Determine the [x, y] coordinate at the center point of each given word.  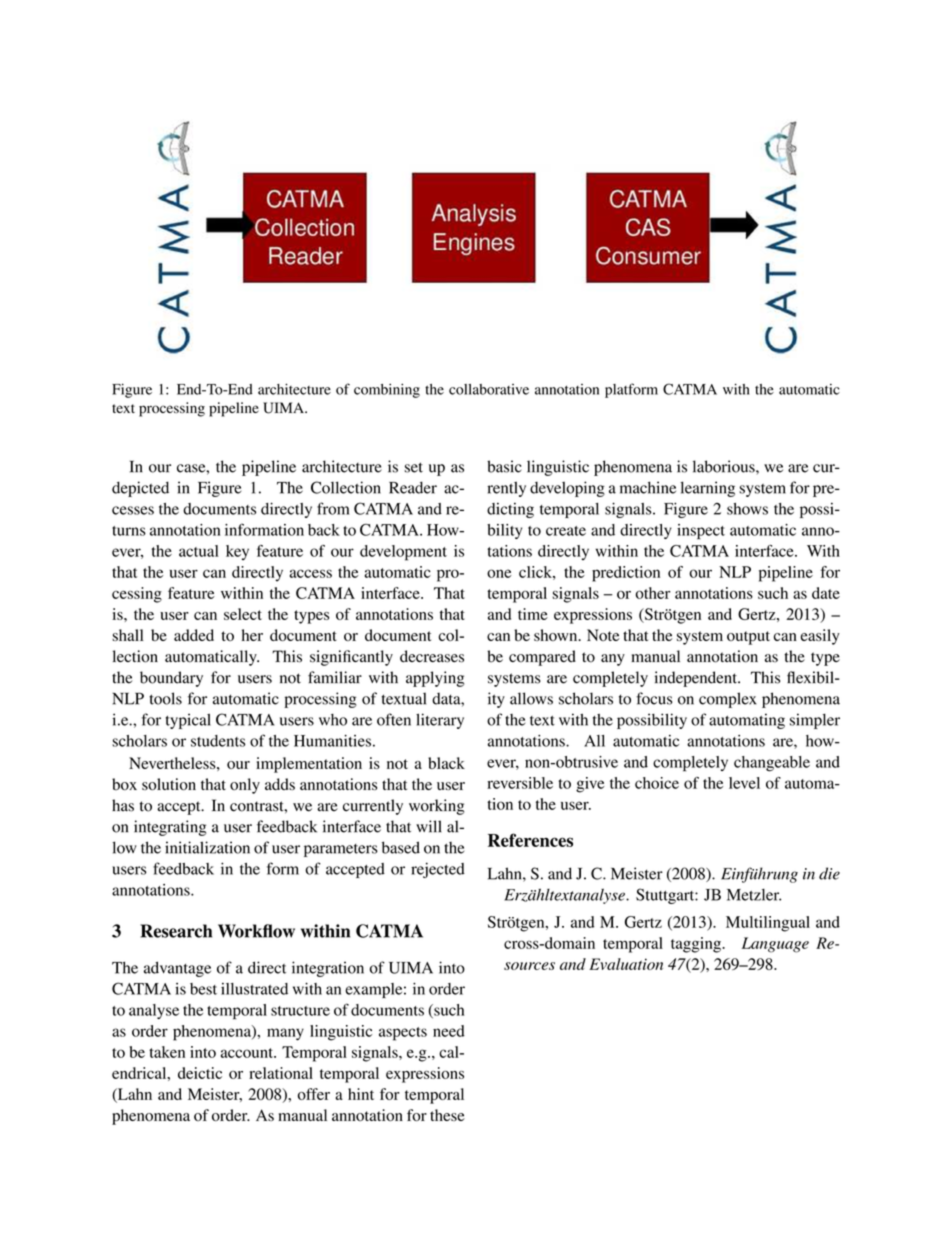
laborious [725, 466]
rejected [438, 870]
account [248, 1053]
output [748, 638]
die [829, 873]
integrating [170, 828]
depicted [140, 489]
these [447, 1115]
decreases [432, 656]
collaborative [489, 389]
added [194, 635]
